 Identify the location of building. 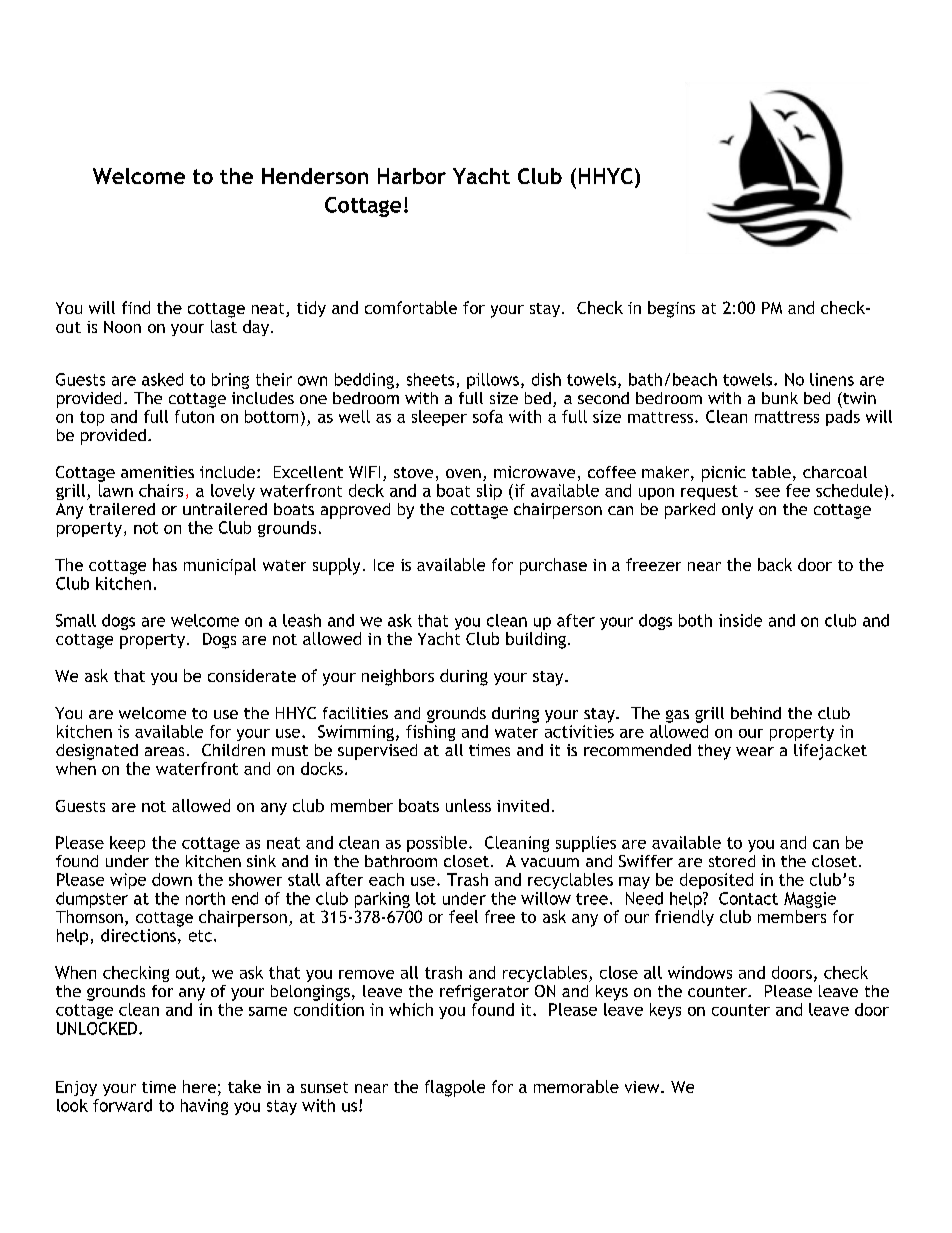
(536, 640).
